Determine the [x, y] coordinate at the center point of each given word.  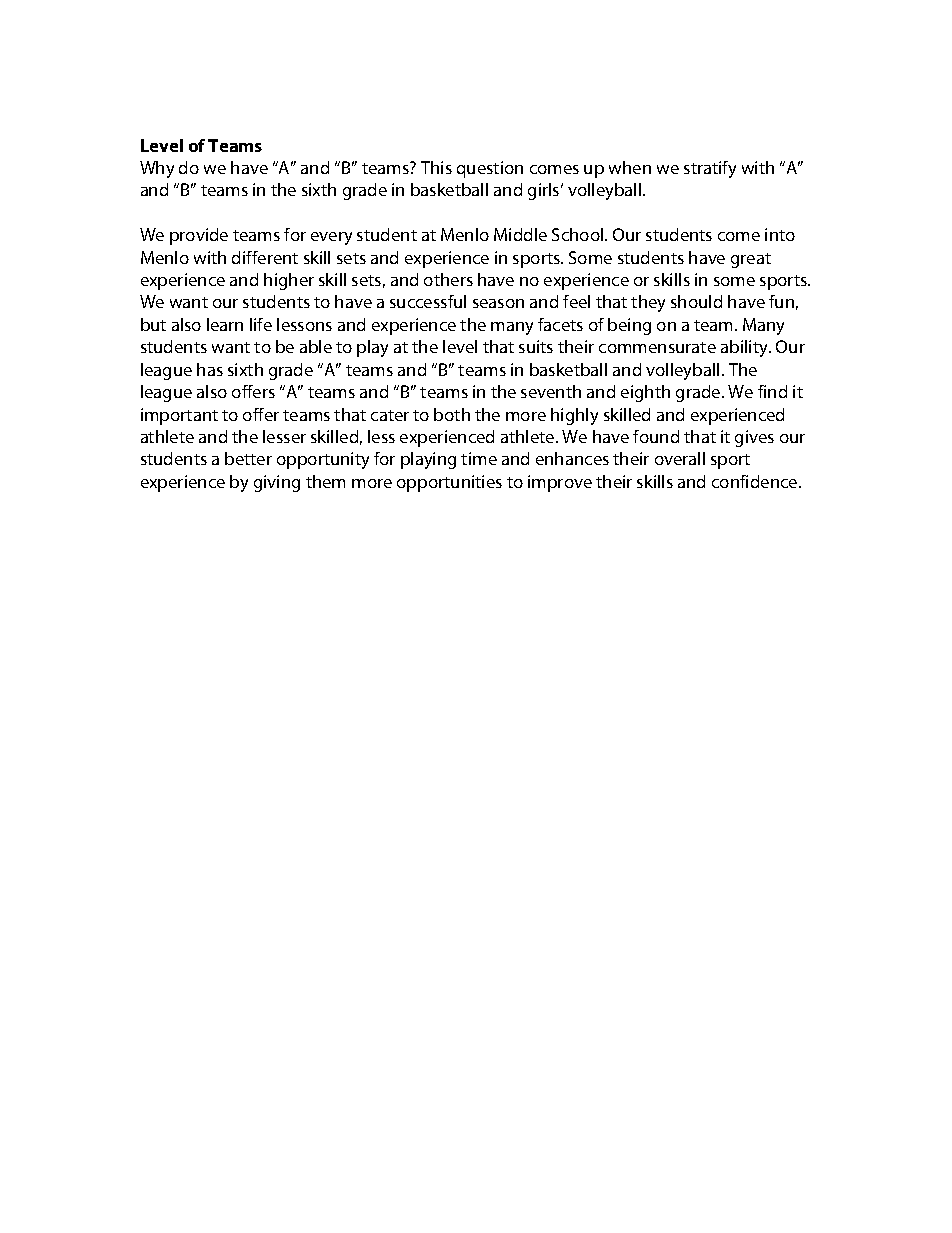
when [630, 167]
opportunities [449, 483]
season [498, 303]
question [490, 169]
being [629, 326]
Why [157, 169]
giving [277, 483]
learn [225, 324]
